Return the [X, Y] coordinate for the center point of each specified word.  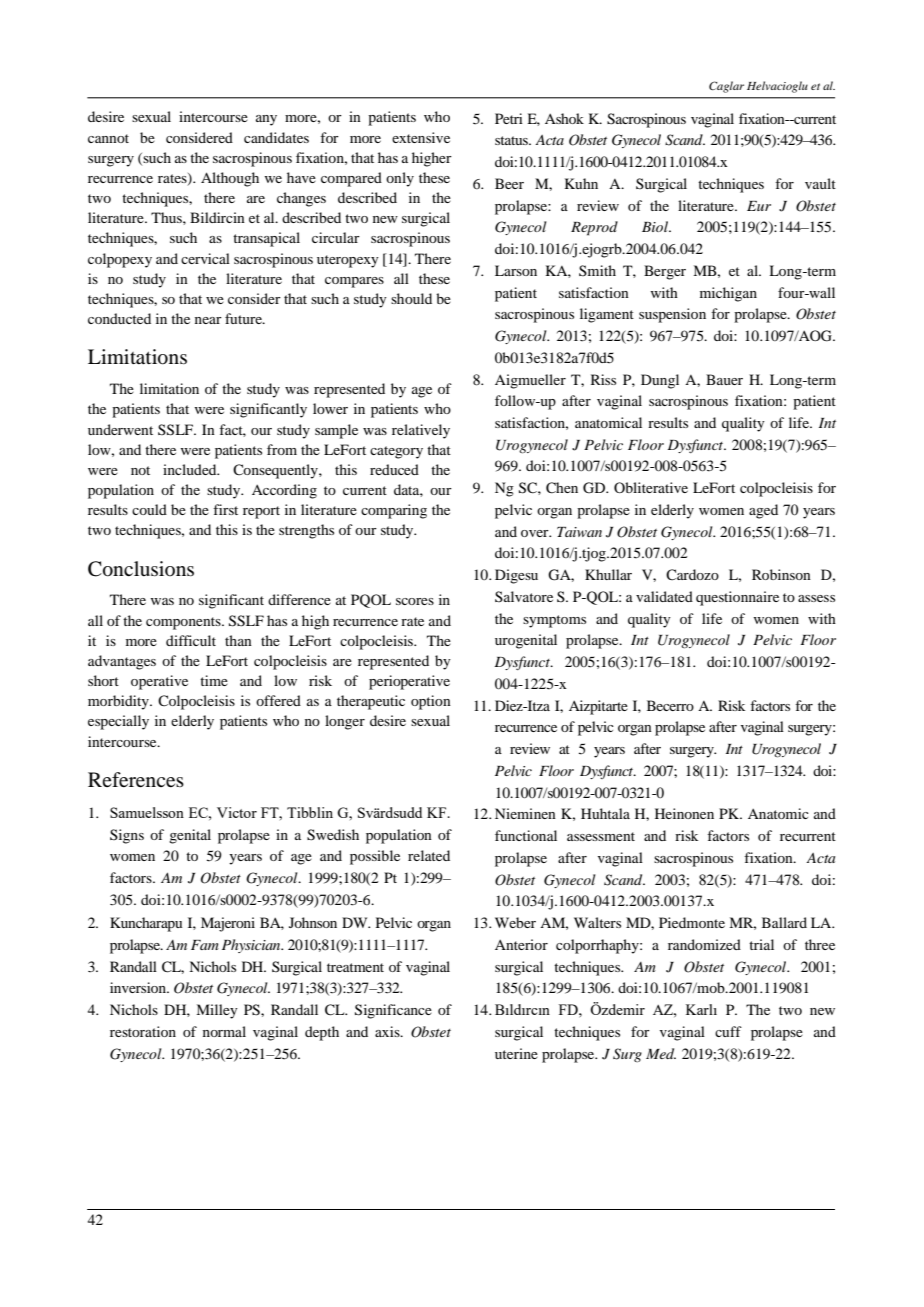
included [191, 469]
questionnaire [737, 598]
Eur [759, 206]
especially [118, 722]
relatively [421, 431]
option [431, 702]
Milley [217, 1011]
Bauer [724, 379]
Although [230, 179]
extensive [421, 137]
